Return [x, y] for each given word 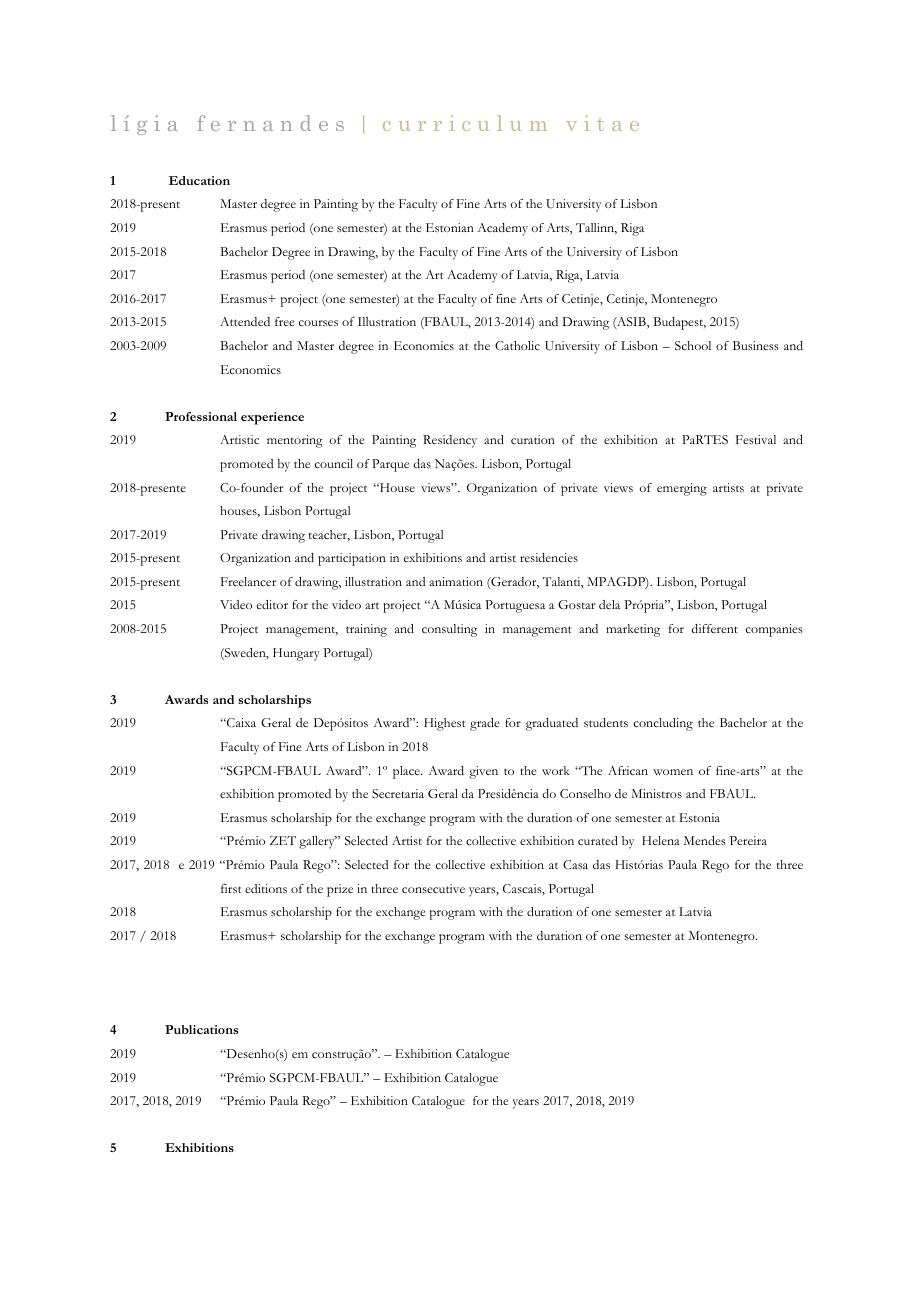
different [714, 628]
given [483, 772]
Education [199, 180]
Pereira [748, 840]
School [693, 346]
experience [272, 418]
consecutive [433, 888]
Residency [450, 441]
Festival [756, 439]
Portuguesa [515, 606]
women [673, 772]
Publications [201, 1029]
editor [272, 604]
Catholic [517, 345]
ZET [283, 840]
